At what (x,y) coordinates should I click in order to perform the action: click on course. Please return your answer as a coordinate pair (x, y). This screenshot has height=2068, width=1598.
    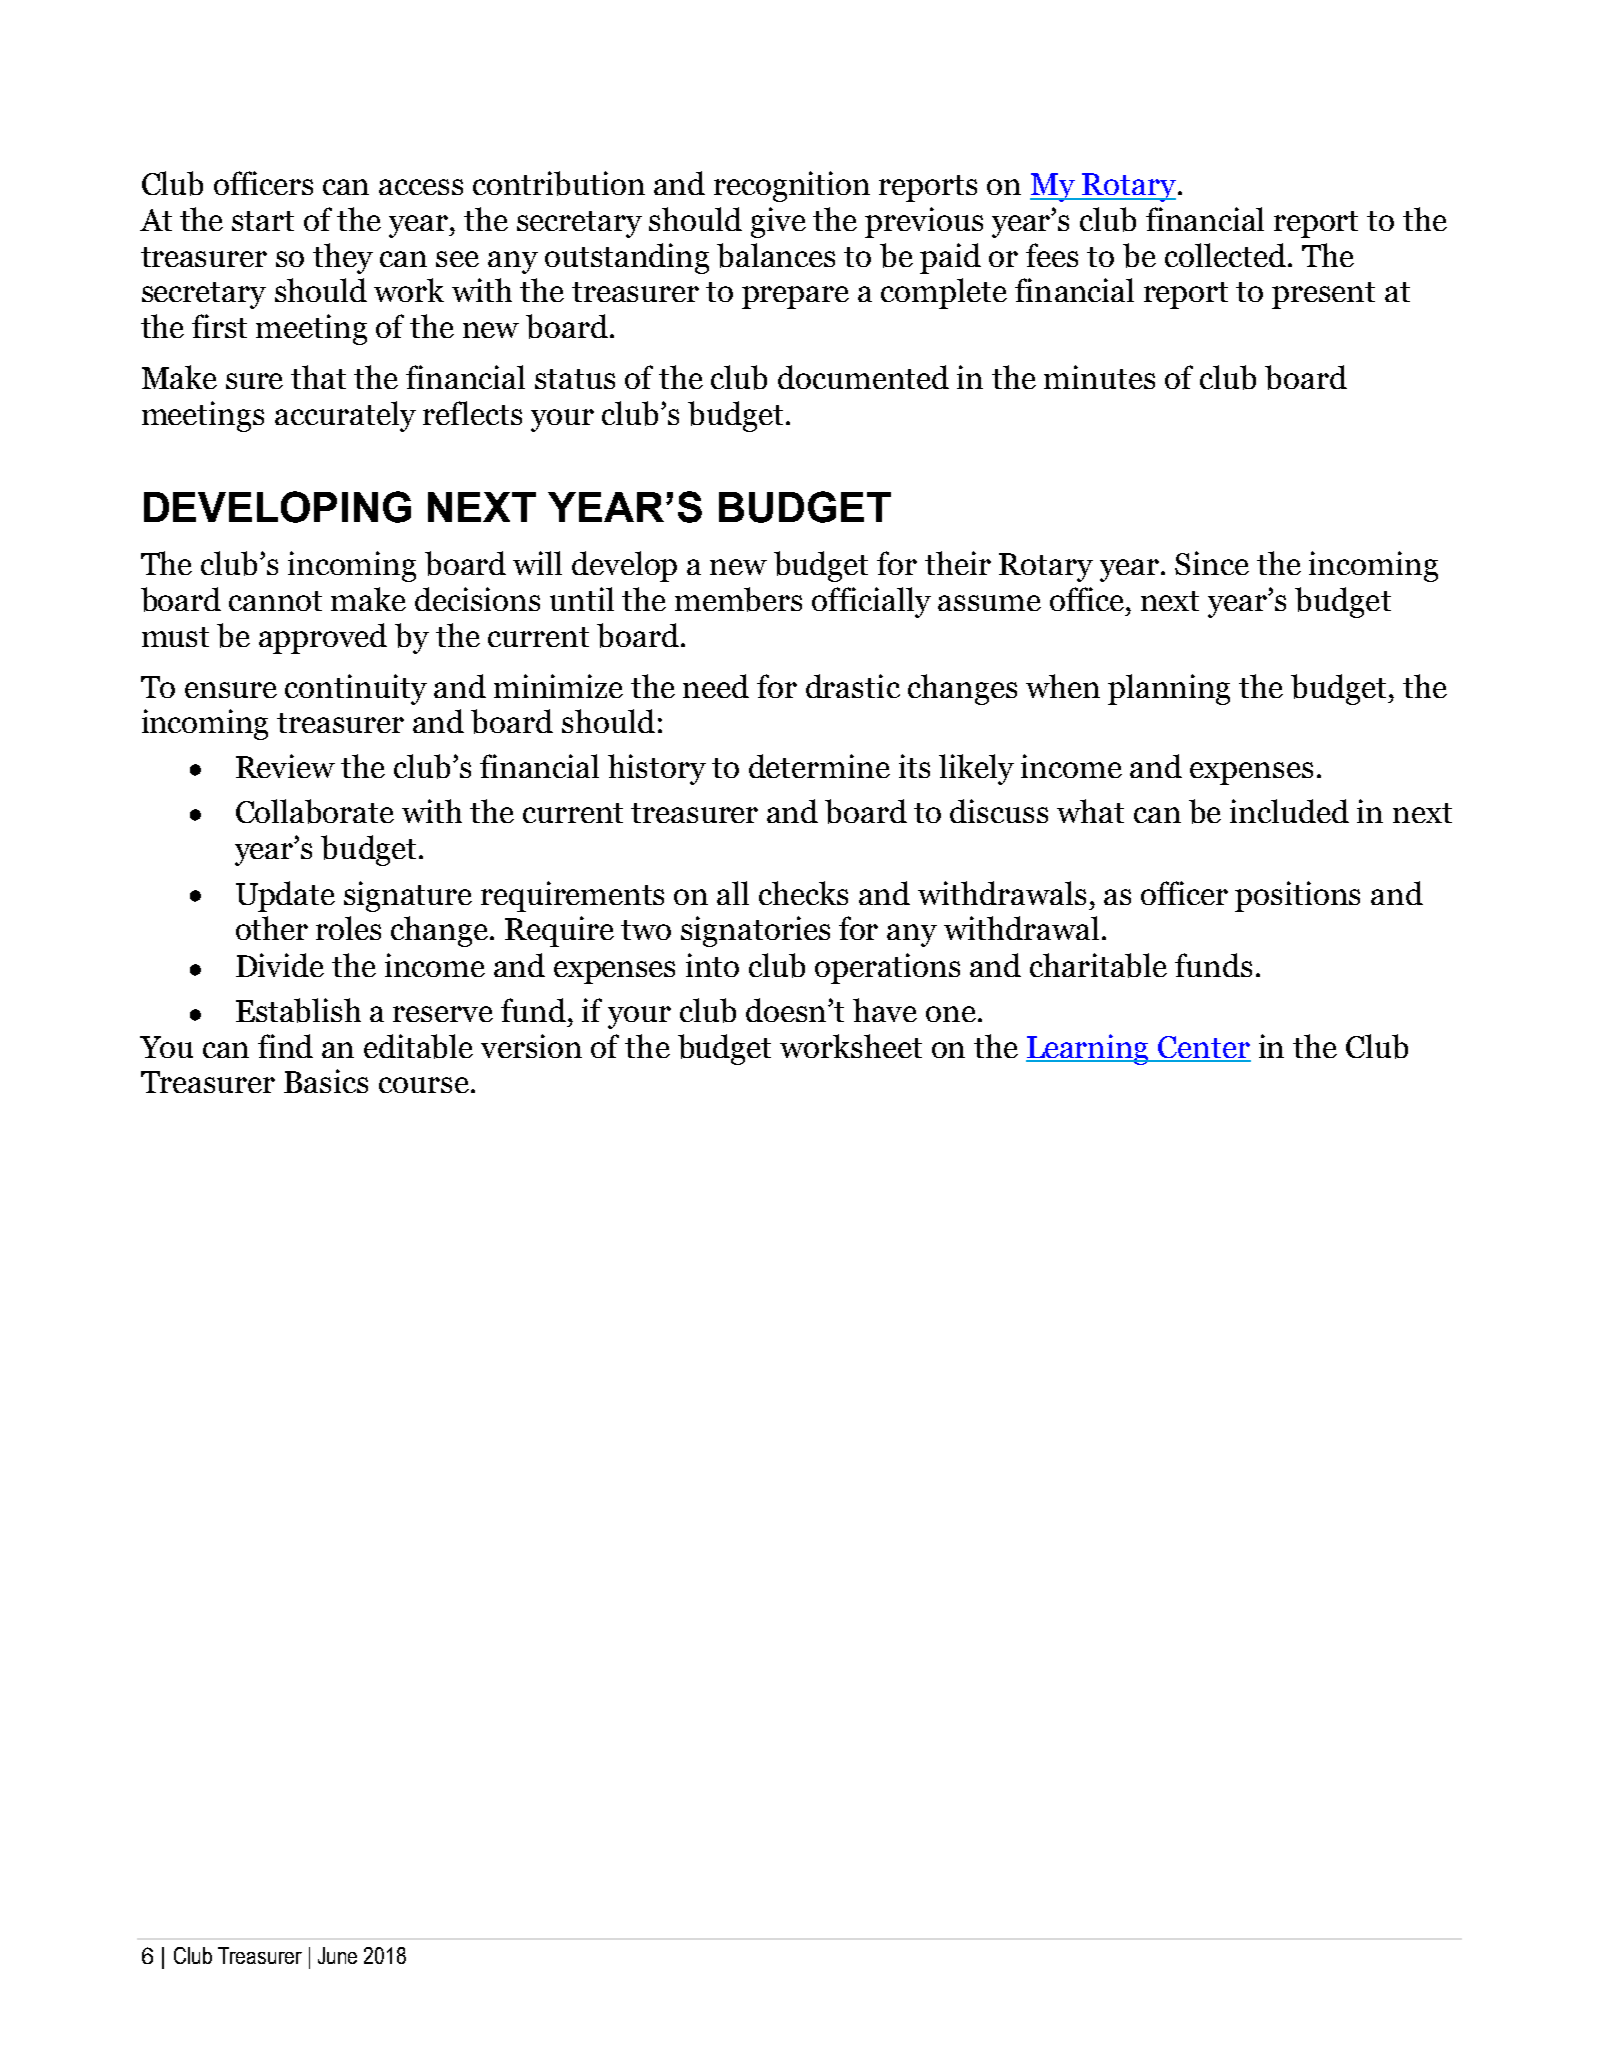
    Looking at the image, I should click on (424, 1085).
